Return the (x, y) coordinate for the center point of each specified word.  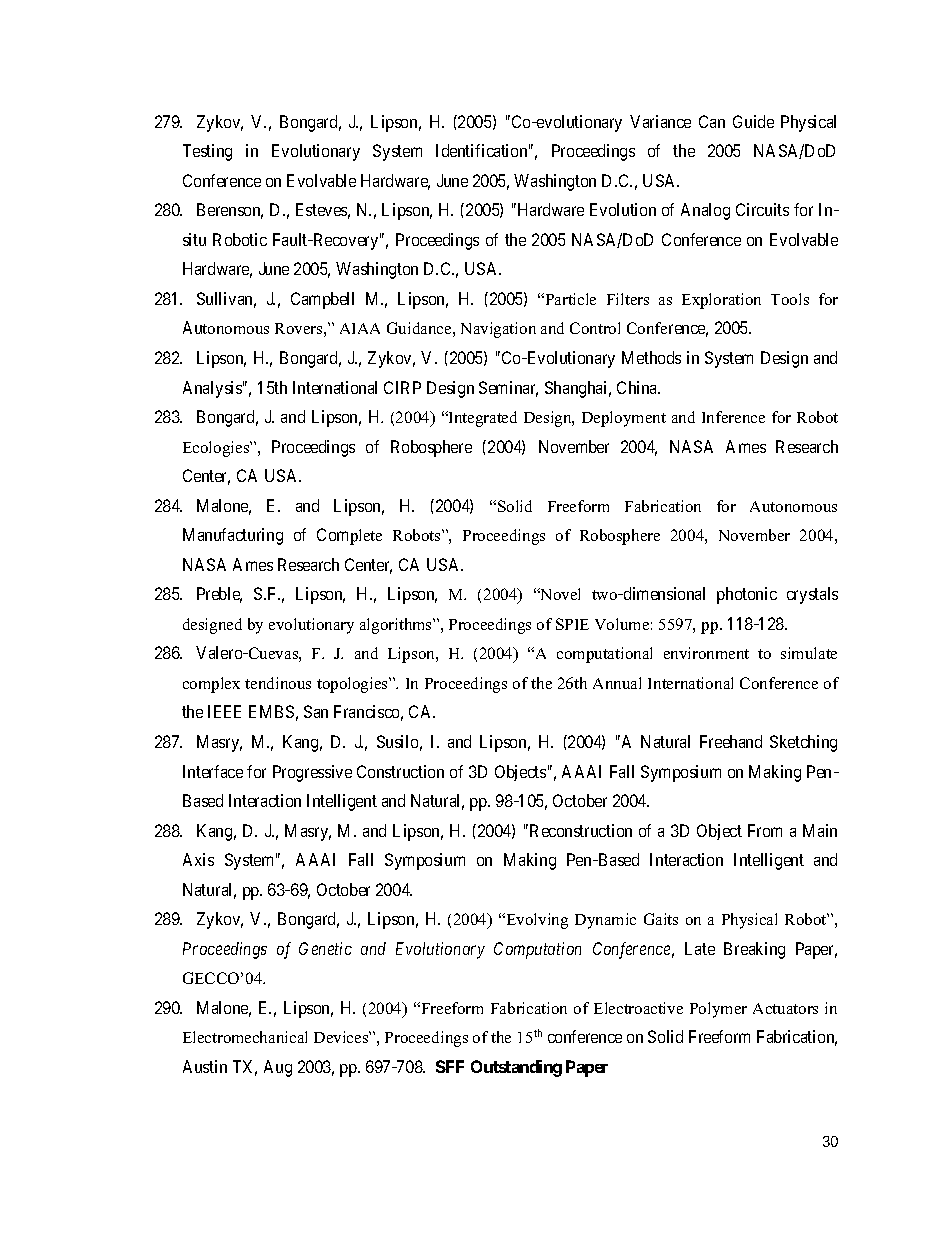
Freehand (731, 741)
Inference (733, 417)
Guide (753, 121)
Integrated (482, 419)
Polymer (718, 1010)
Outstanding (516, 1068)
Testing (207, 152)
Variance (660, 121)
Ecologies (217, 449)
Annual (617, 683)
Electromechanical (245, 1037)
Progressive (312, 773)
